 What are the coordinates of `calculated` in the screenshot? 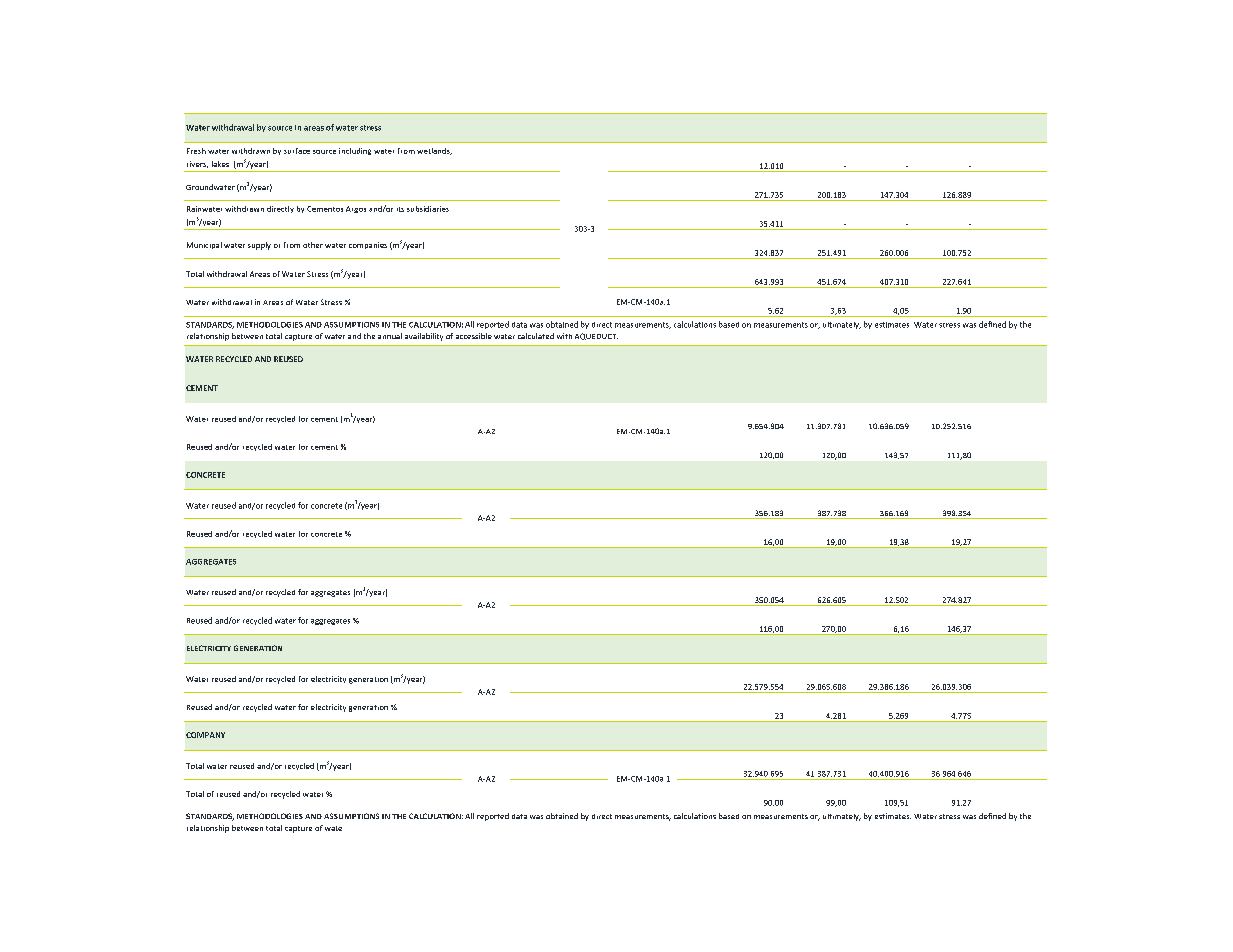 It's located at (536, 336).
